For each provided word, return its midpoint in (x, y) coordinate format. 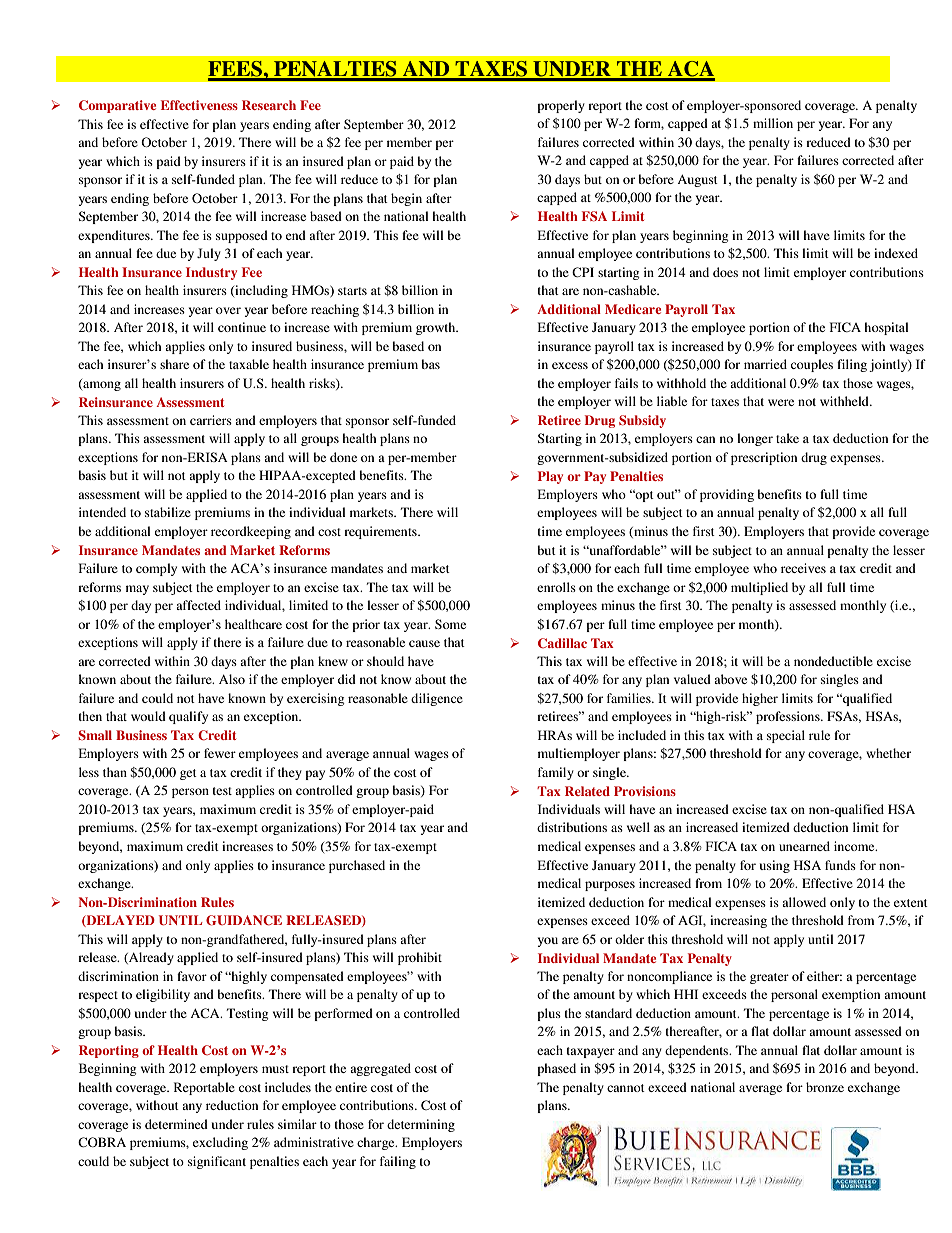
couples (812, 365)
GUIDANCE (244, 920)
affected (198, 605)
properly (561, 106)
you (547, 942)
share (174, 364)
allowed (804, 902)
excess (570, 365)
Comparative (117, 106)
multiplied (759, 588)
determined (176, 1124)
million (773, 123)
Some (450, 624)
